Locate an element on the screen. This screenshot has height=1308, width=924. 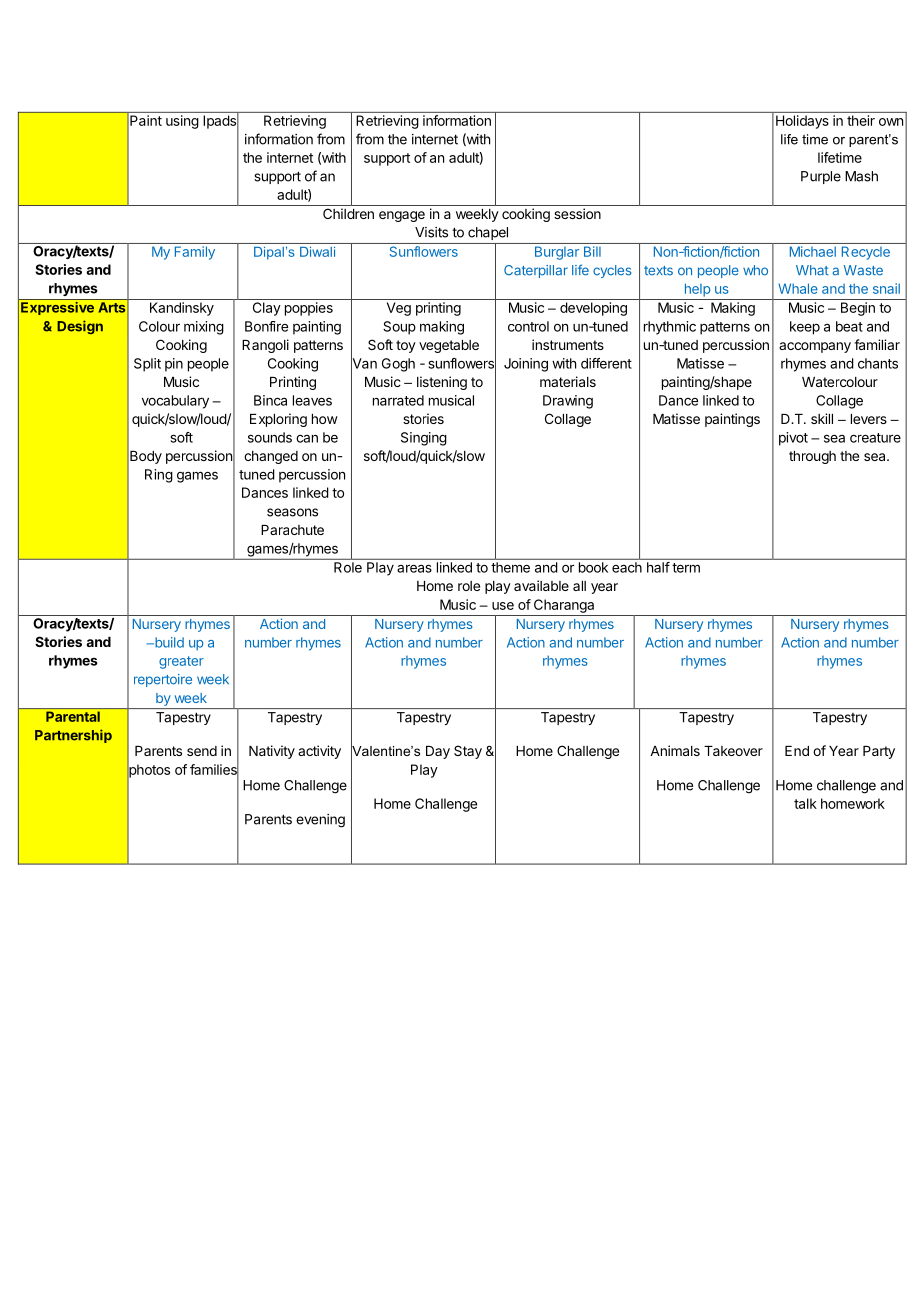
engage is located at coordinates (402, 216).
